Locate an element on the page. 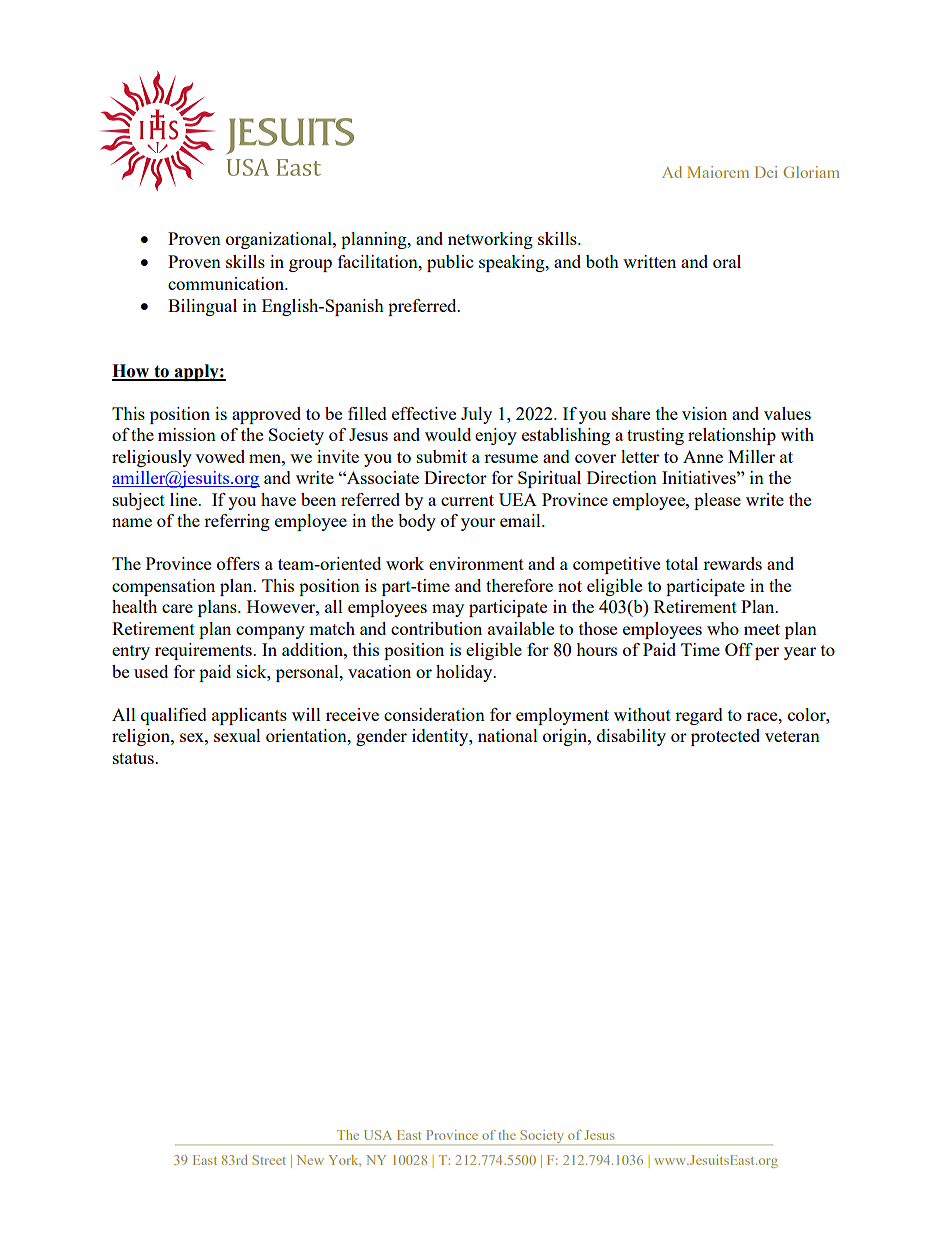  York is located at coordinates (344, 1160).
